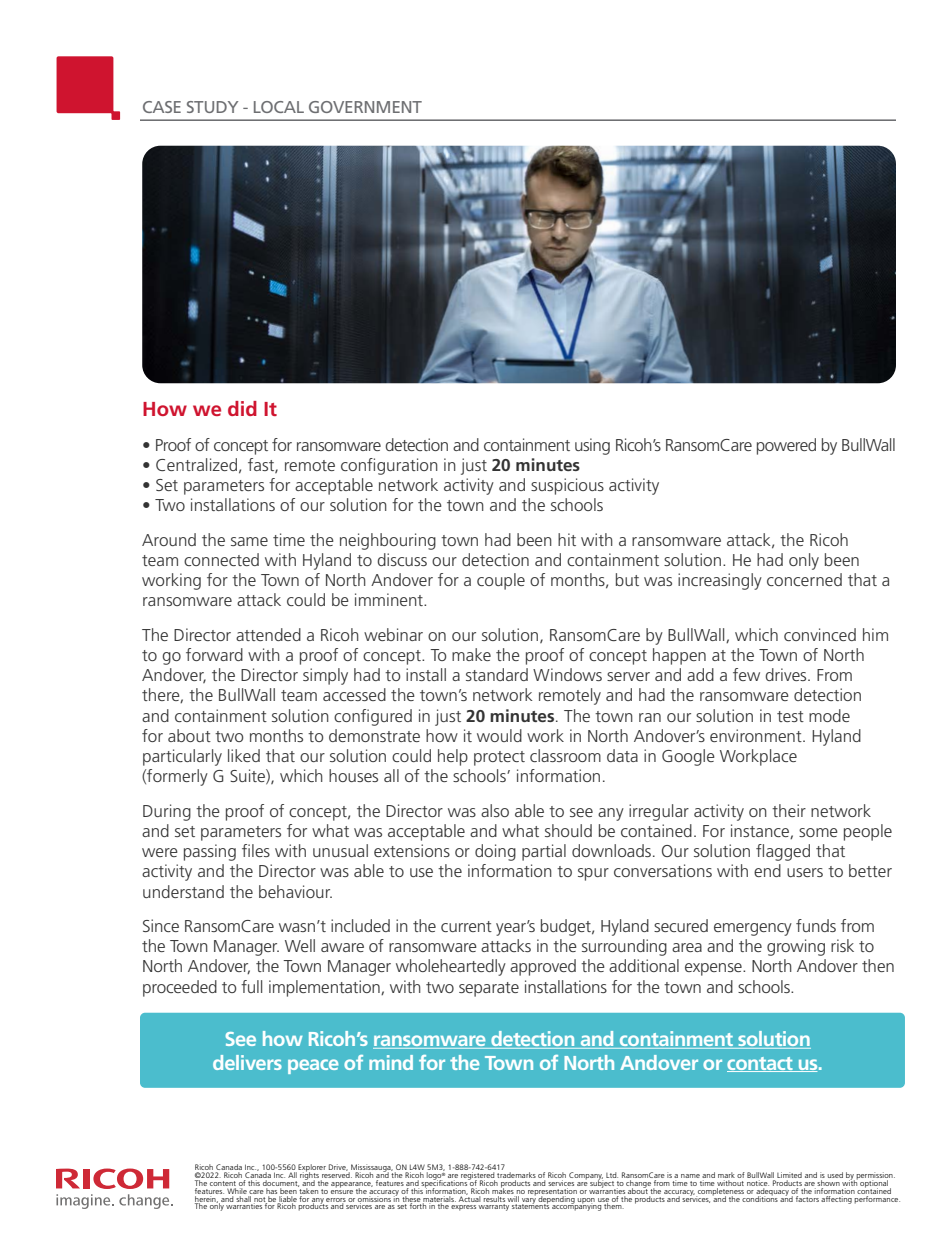  I want to click on LOCAL, so click(279, 107).
